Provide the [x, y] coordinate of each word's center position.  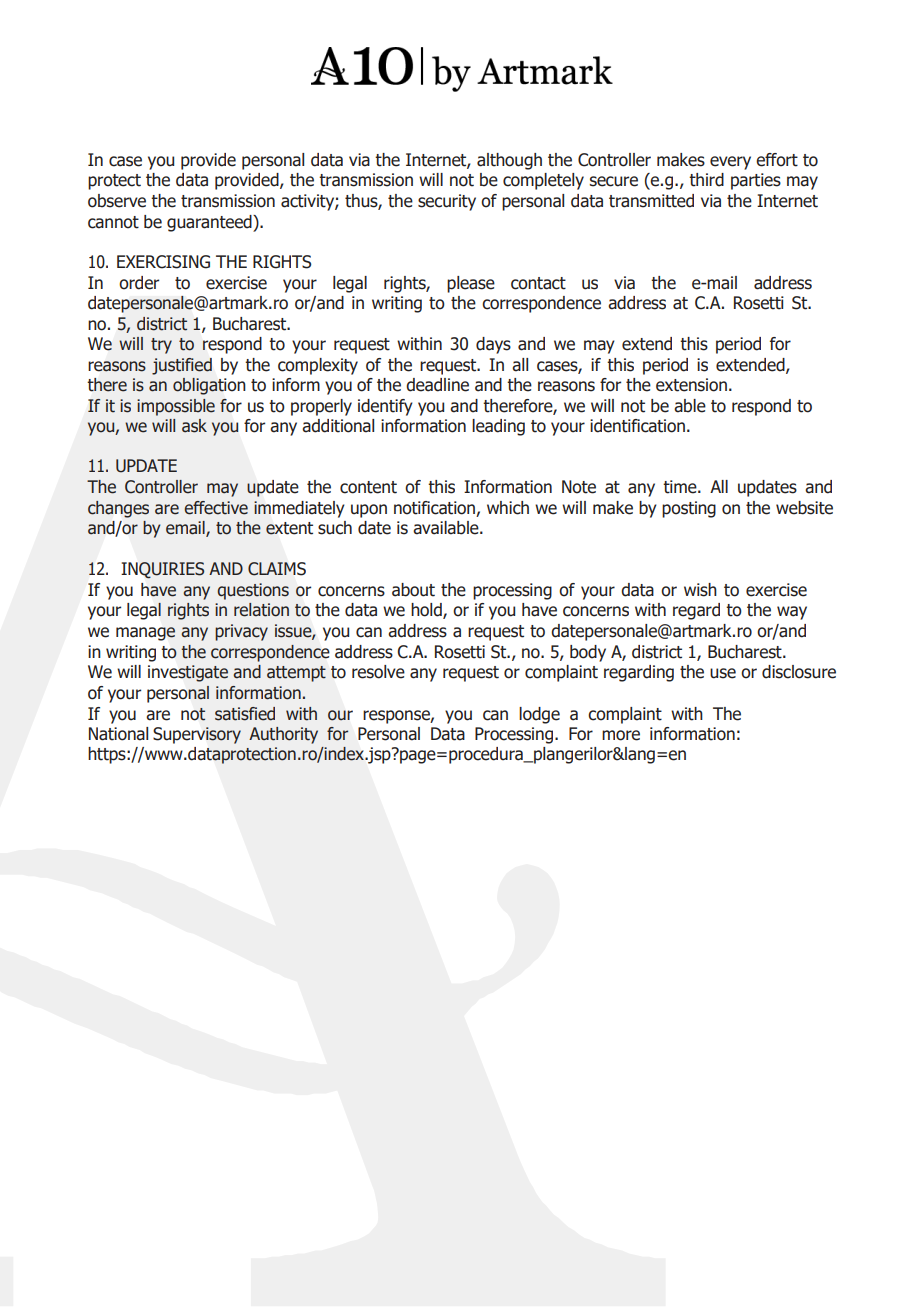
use [723, 673]
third [706, 180]
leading [498, 427]
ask [194, 426]
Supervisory [197, 735]
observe [117, 201]
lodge [539, 715]
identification [637, 426]
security [447, 202]
